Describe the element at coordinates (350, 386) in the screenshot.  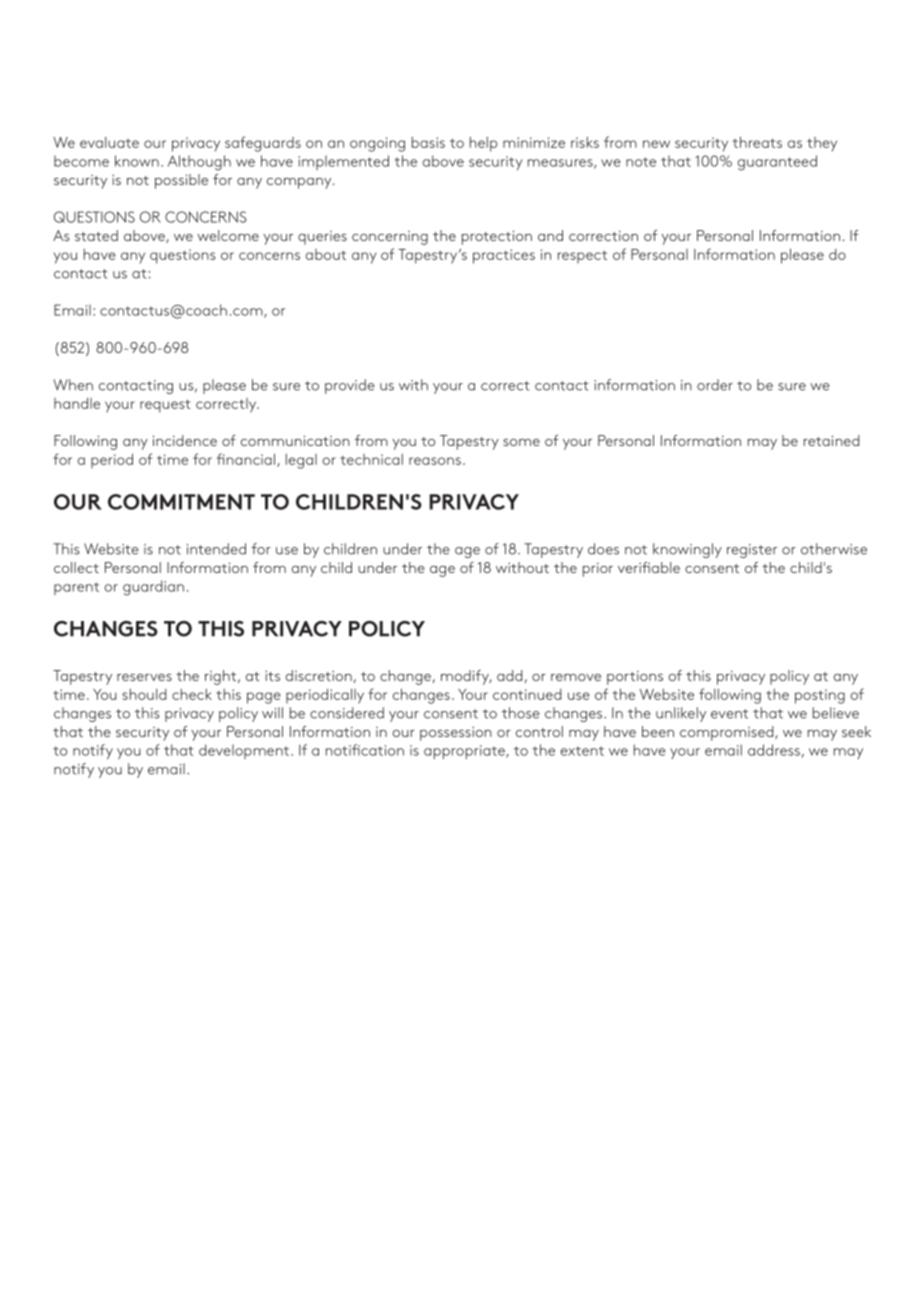
I see `provide` at that location.
